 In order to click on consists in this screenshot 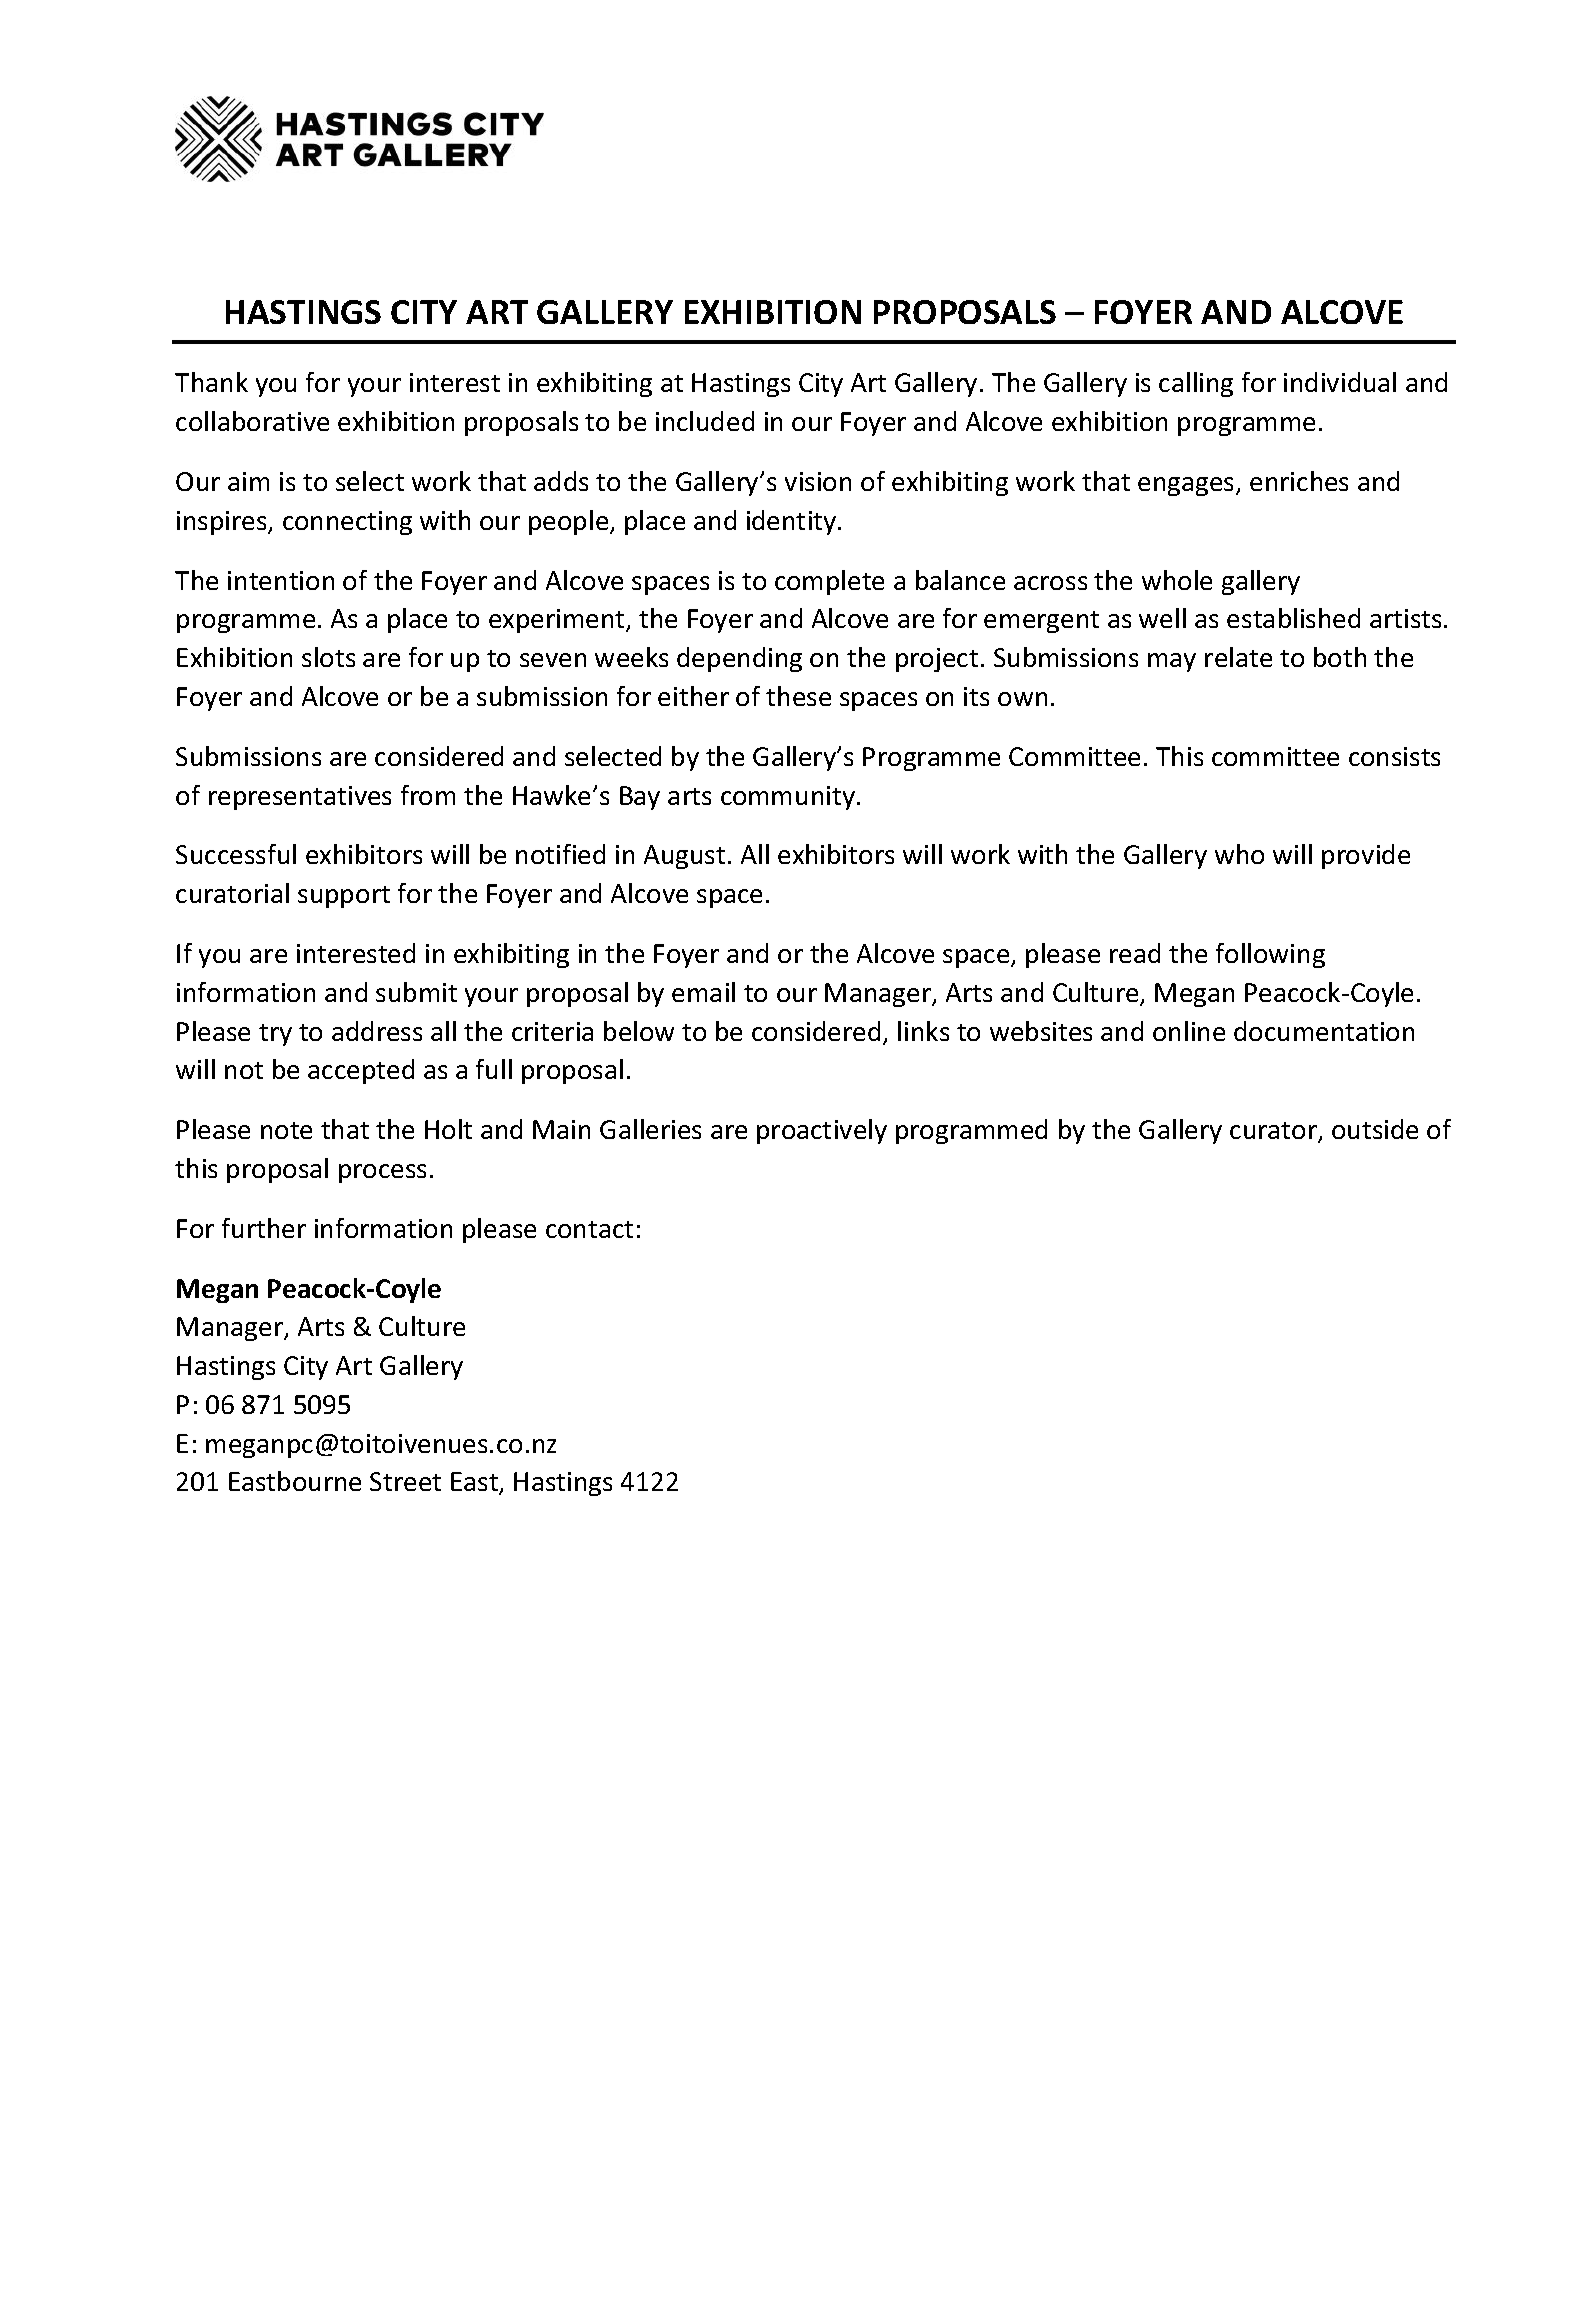, I will do `click(1394, 756)`.
